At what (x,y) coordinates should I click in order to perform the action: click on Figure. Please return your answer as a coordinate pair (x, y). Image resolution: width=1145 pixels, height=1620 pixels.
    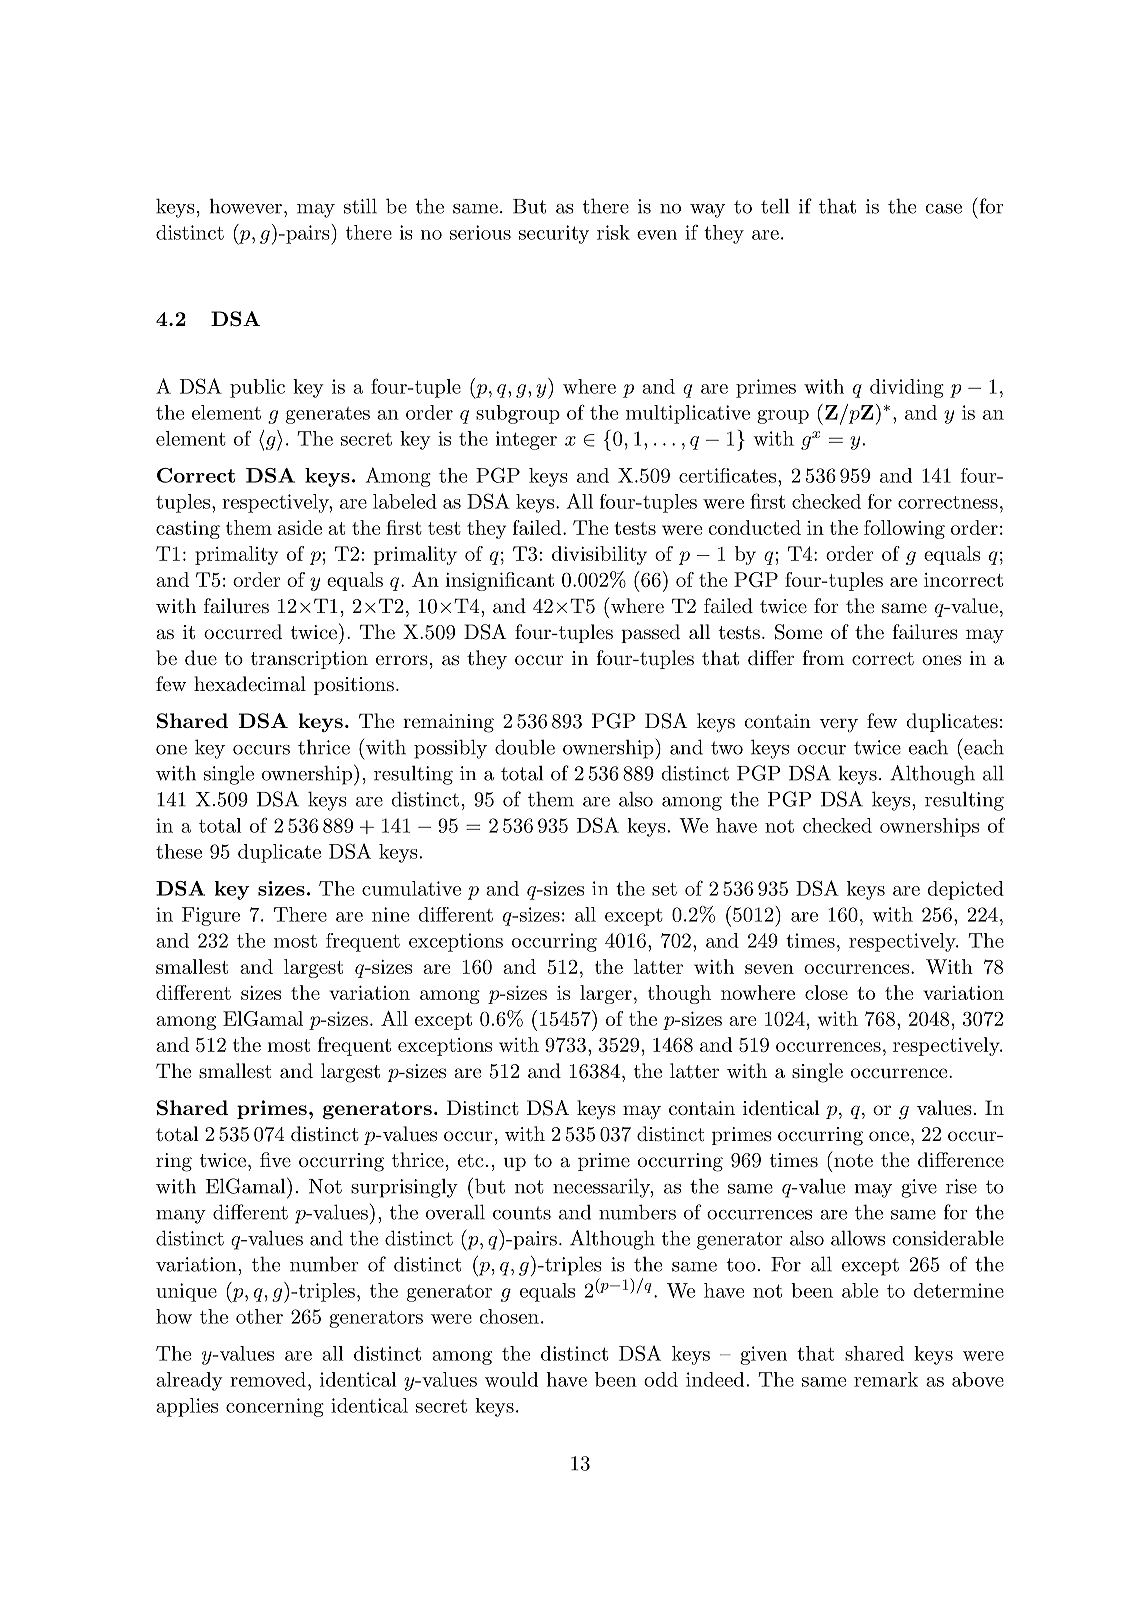
    Looking at the image, I should click on (211, 916).
